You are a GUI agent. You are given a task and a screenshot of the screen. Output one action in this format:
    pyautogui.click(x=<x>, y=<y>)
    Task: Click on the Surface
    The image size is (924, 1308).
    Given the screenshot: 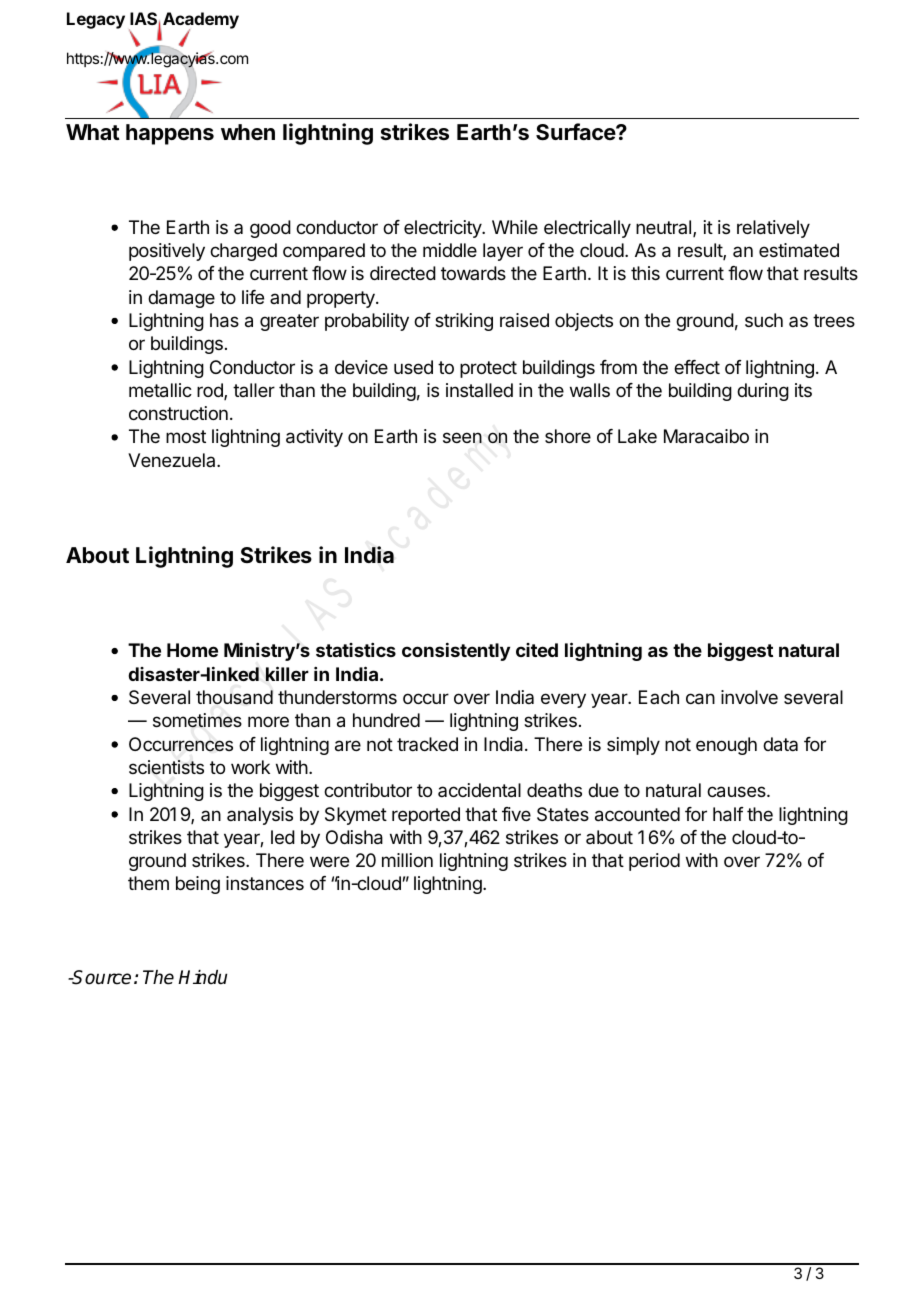 What is the action you would take?
    pyautogui.click(x=576, y=132)
